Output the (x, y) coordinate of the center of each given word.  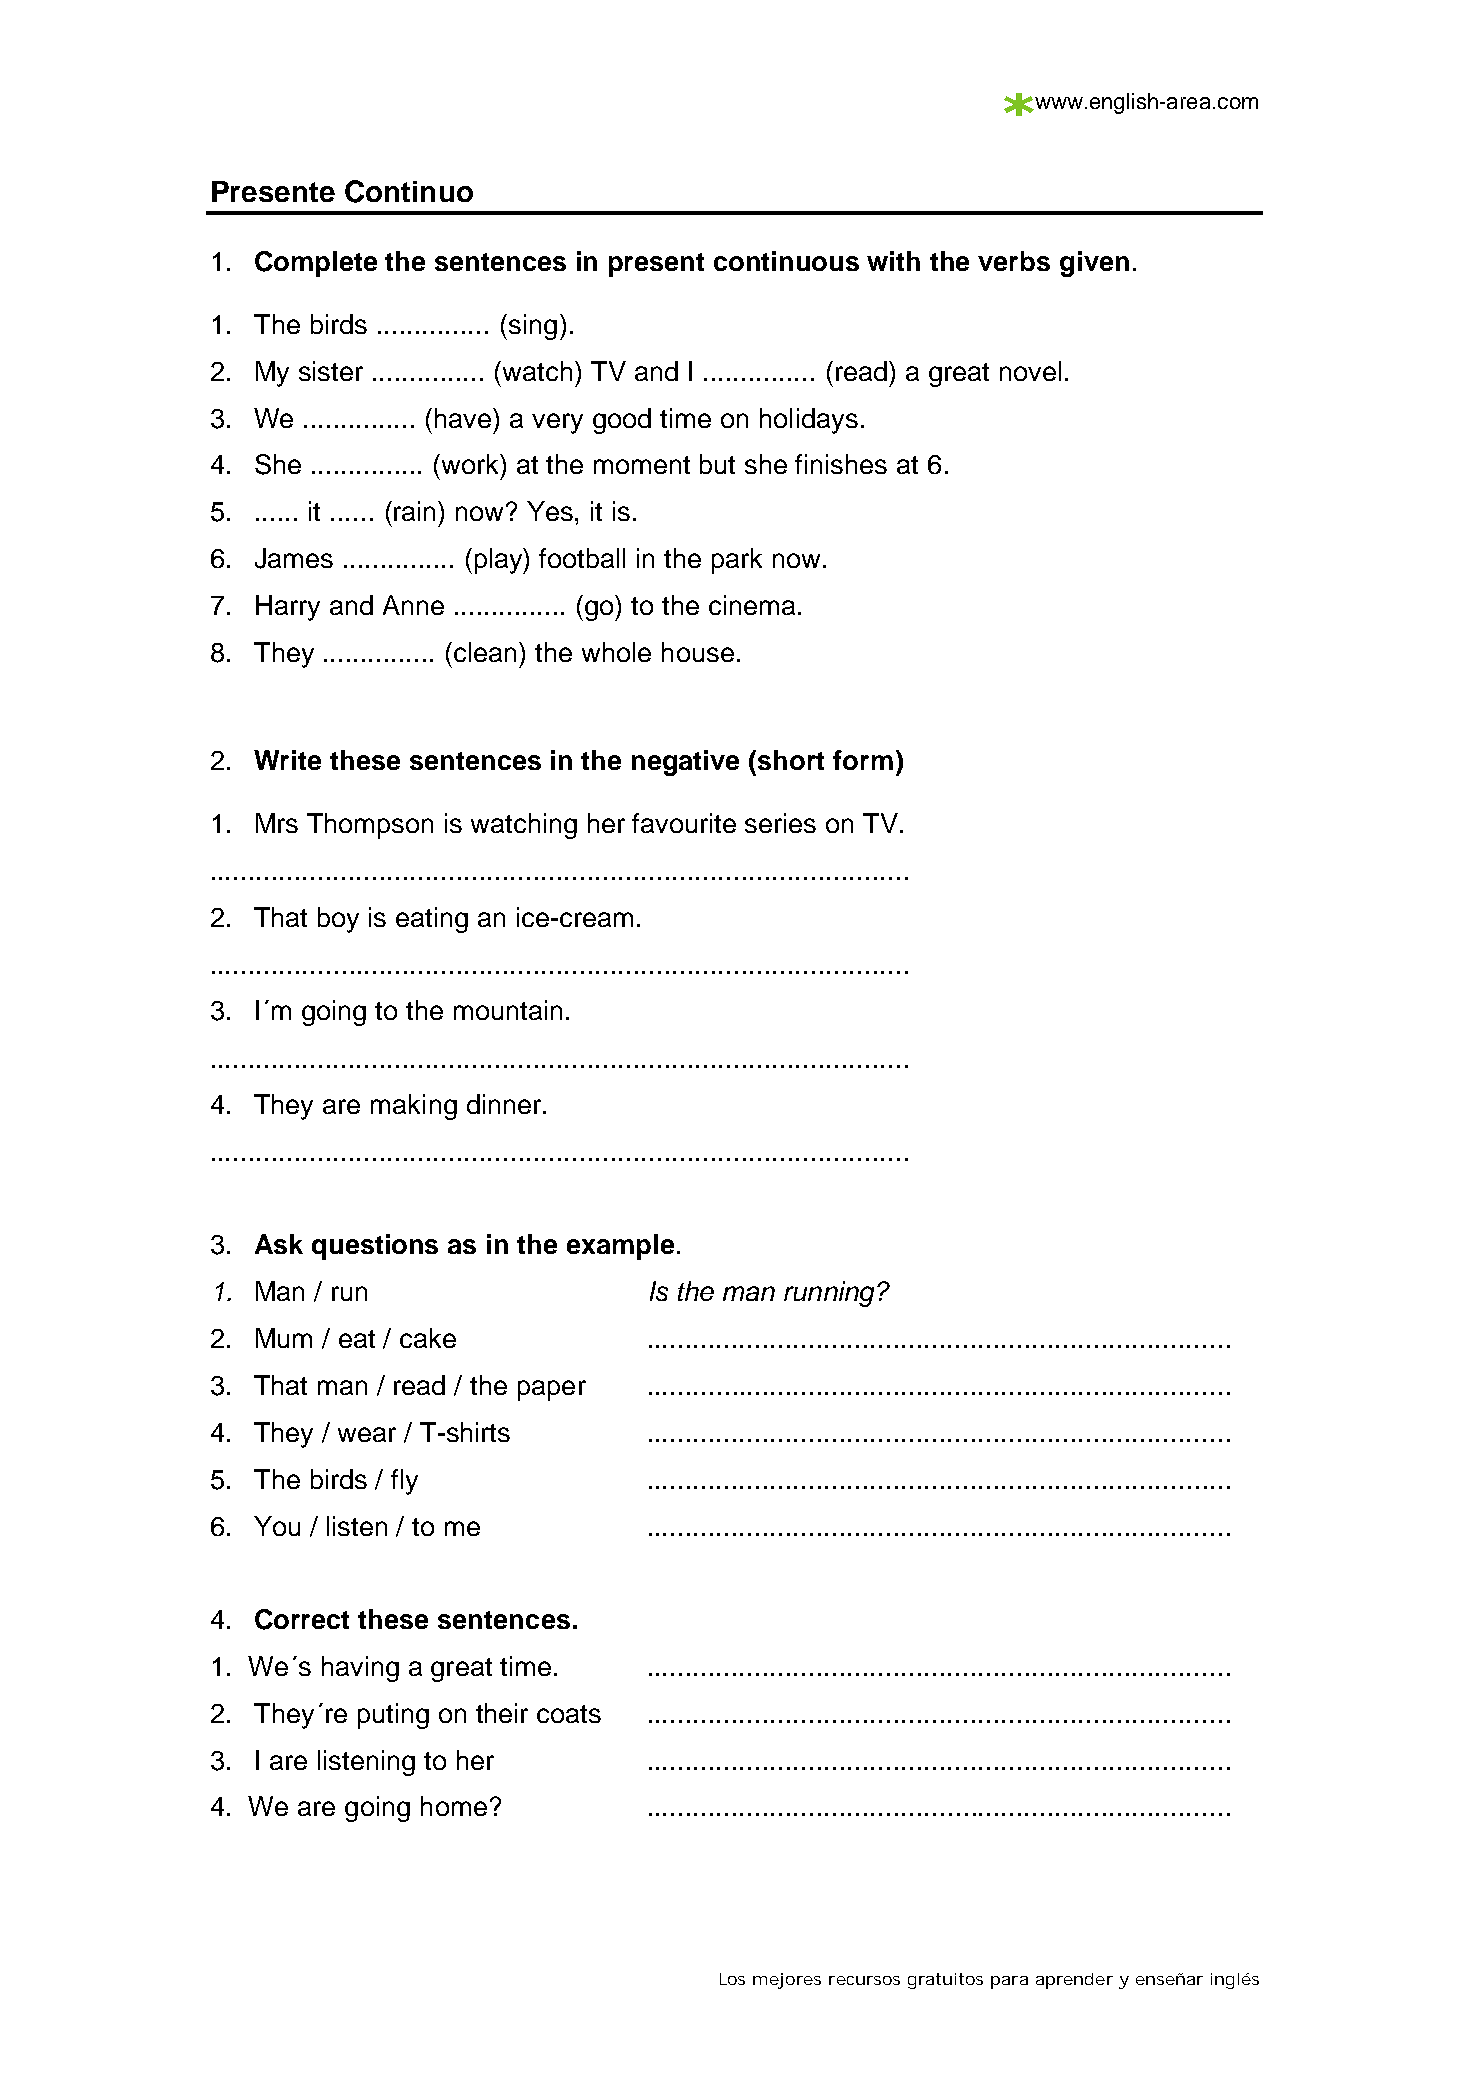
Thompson (370, 826)
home (454, 1806)
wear (367, 1434)
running (829, 1294)
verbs (1014, 261)
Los (732, 1979)
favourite (684, 823)
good (622, 421)
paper (552, 1390)
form (863, 760)
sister (331, 371)
